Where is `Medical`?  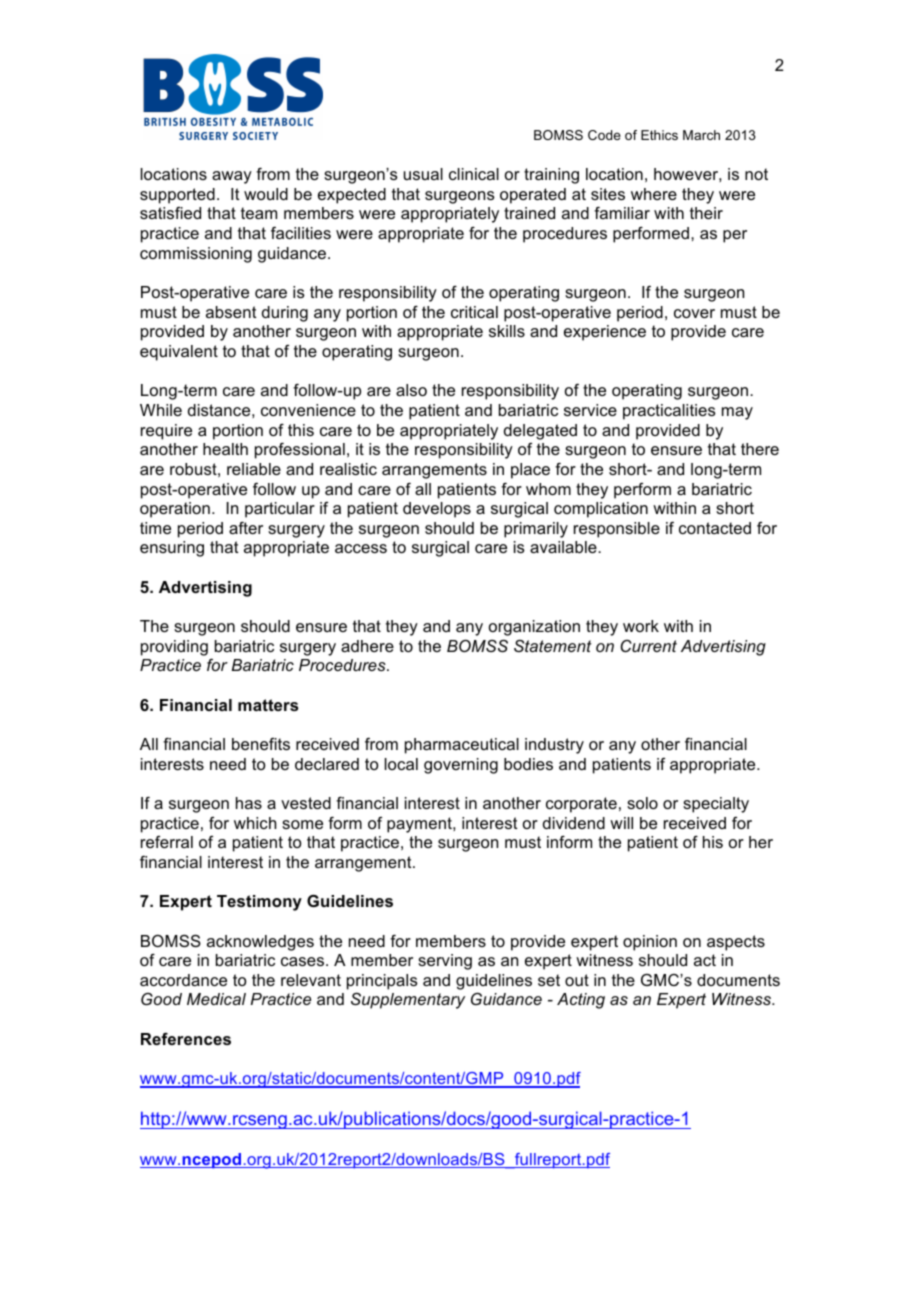
Medical is located at coordinates (216, 999).
